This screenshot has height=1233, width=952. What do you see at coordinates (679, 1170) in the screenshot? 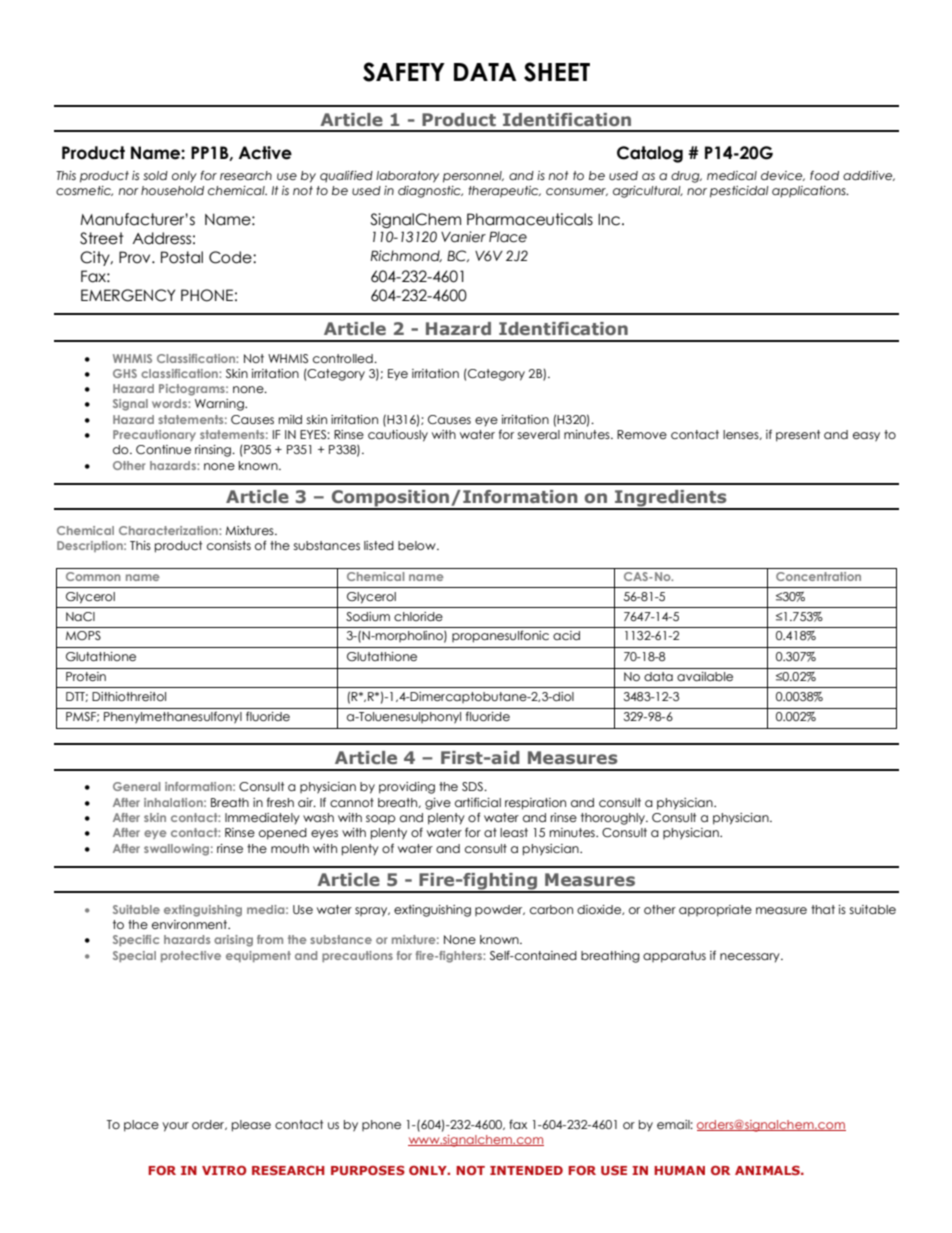
I see `HUMAN` at bounding box center [679, 1170].
